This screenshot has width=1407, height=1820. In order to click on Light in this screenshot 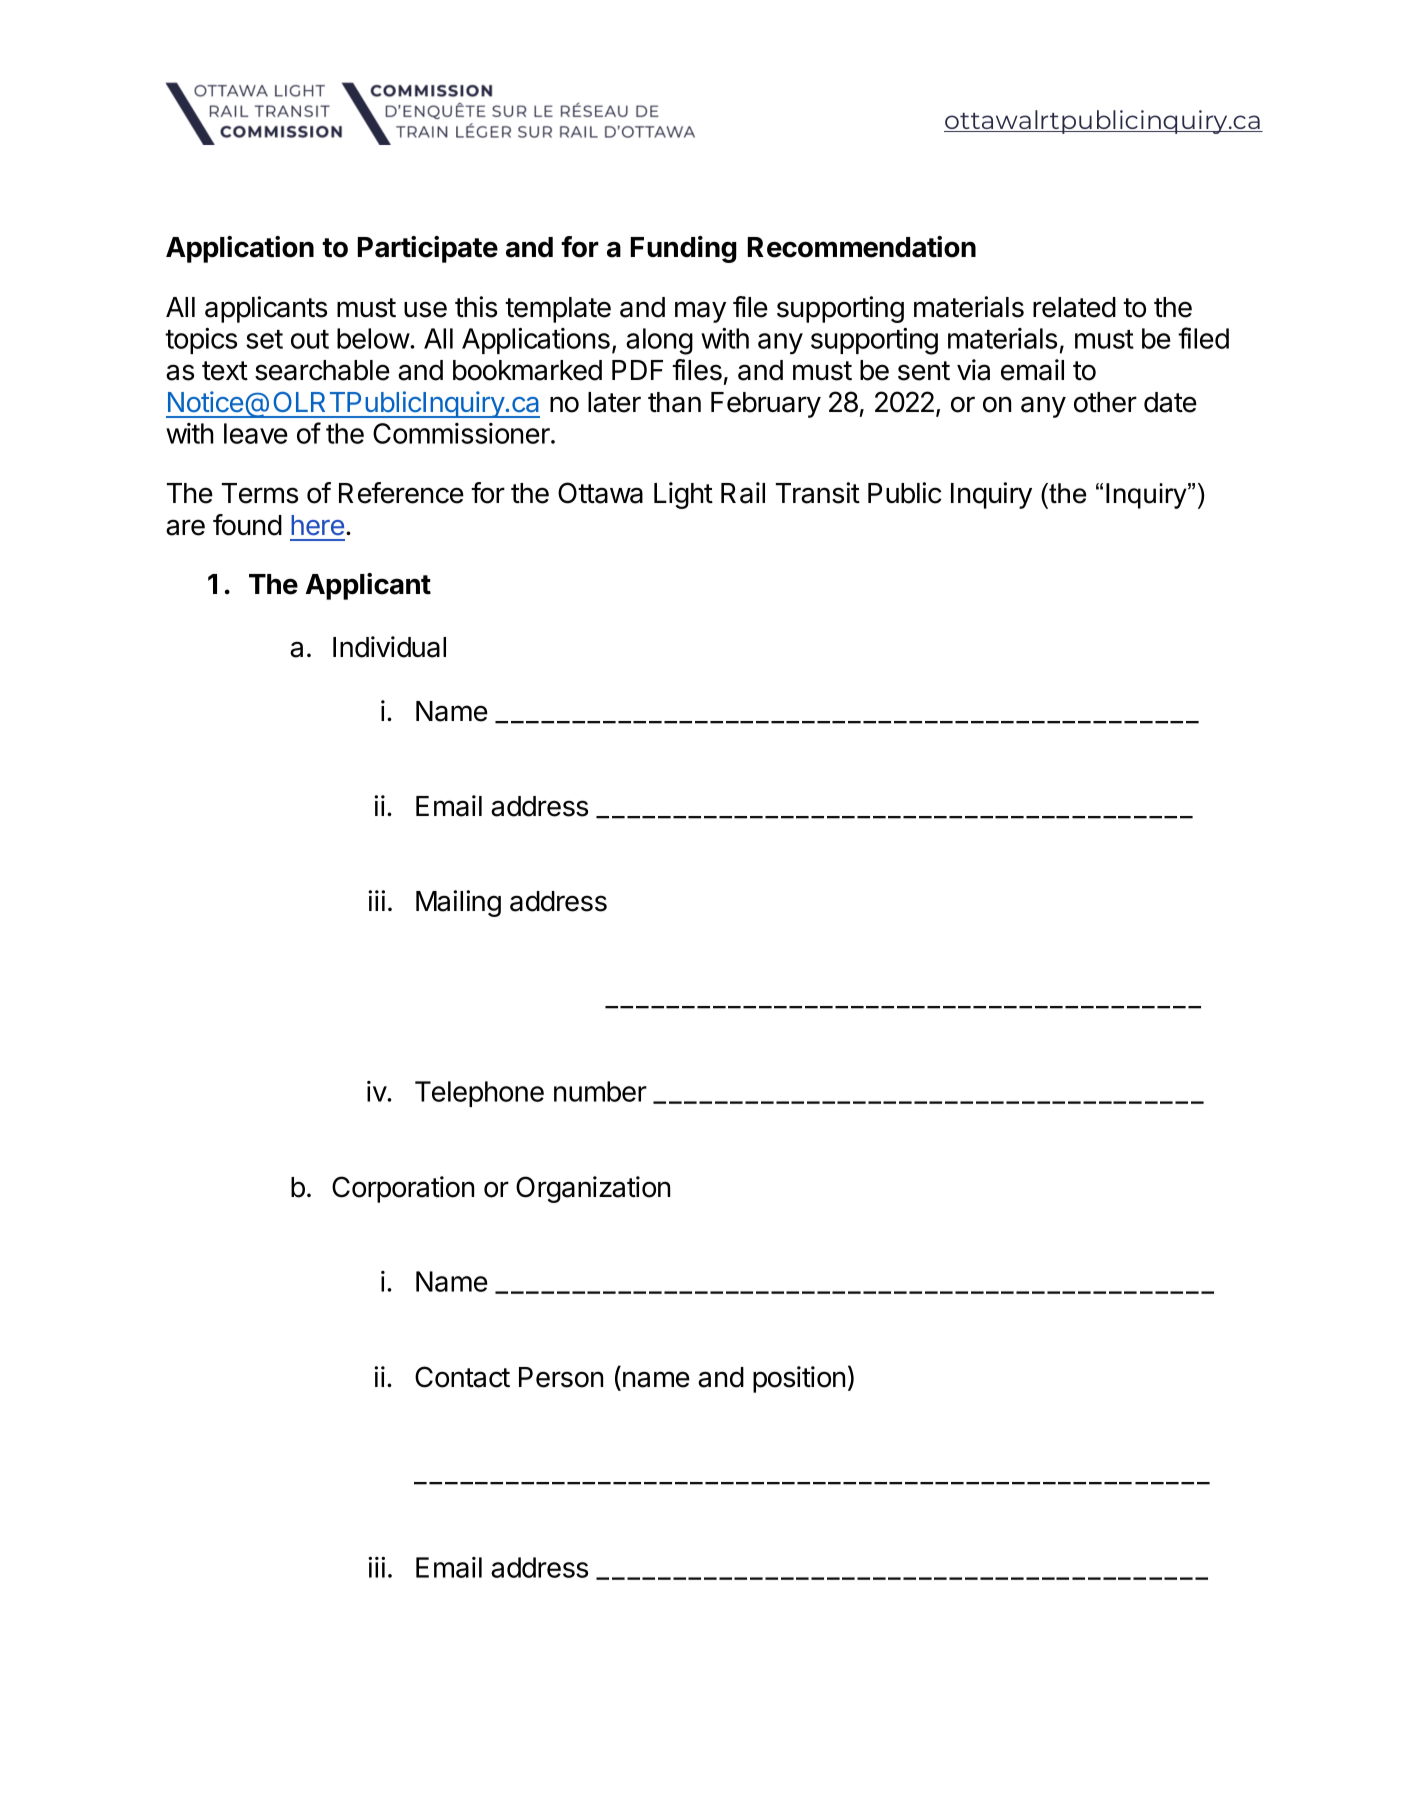, I will do `click(683, 495)`.
